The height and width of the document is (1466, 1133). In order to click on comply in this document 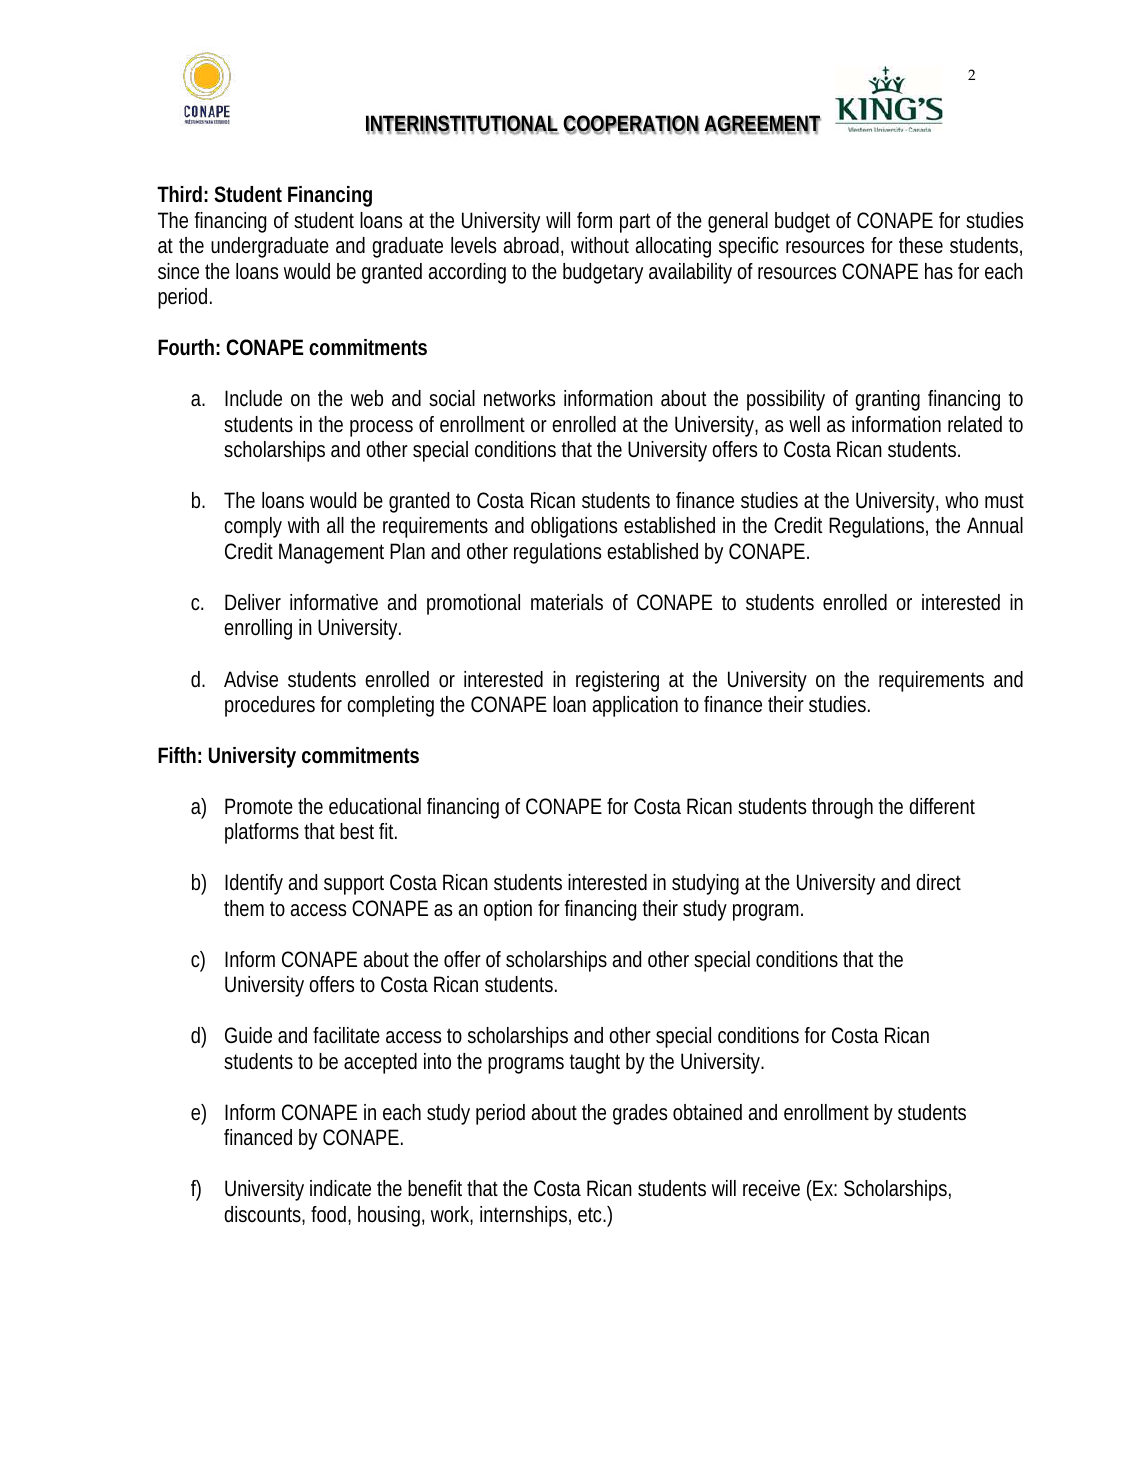, I will do `click(253, 527)`.
